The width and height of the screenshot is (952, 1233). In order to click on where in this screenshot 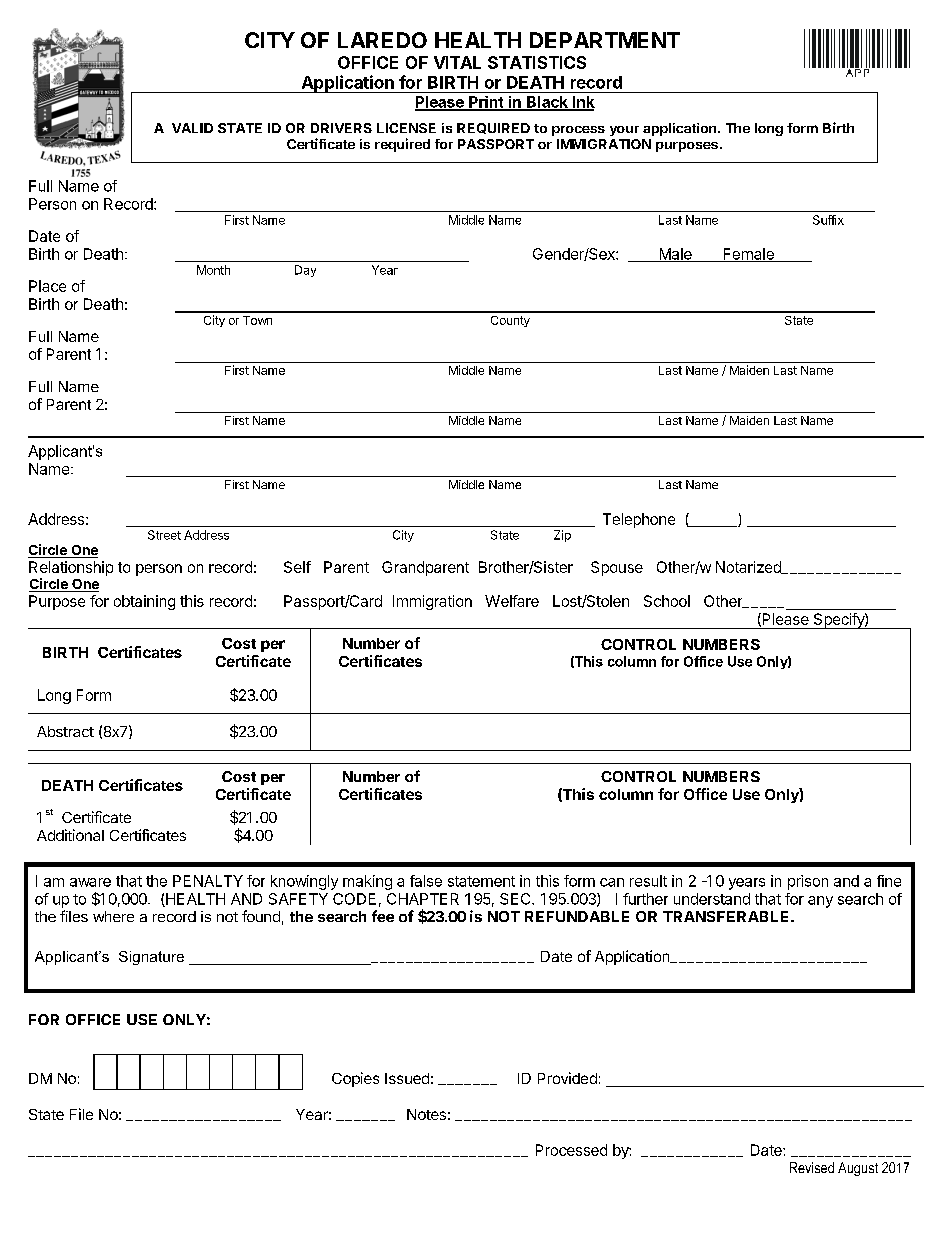, I will do `click(113, 916)`.
